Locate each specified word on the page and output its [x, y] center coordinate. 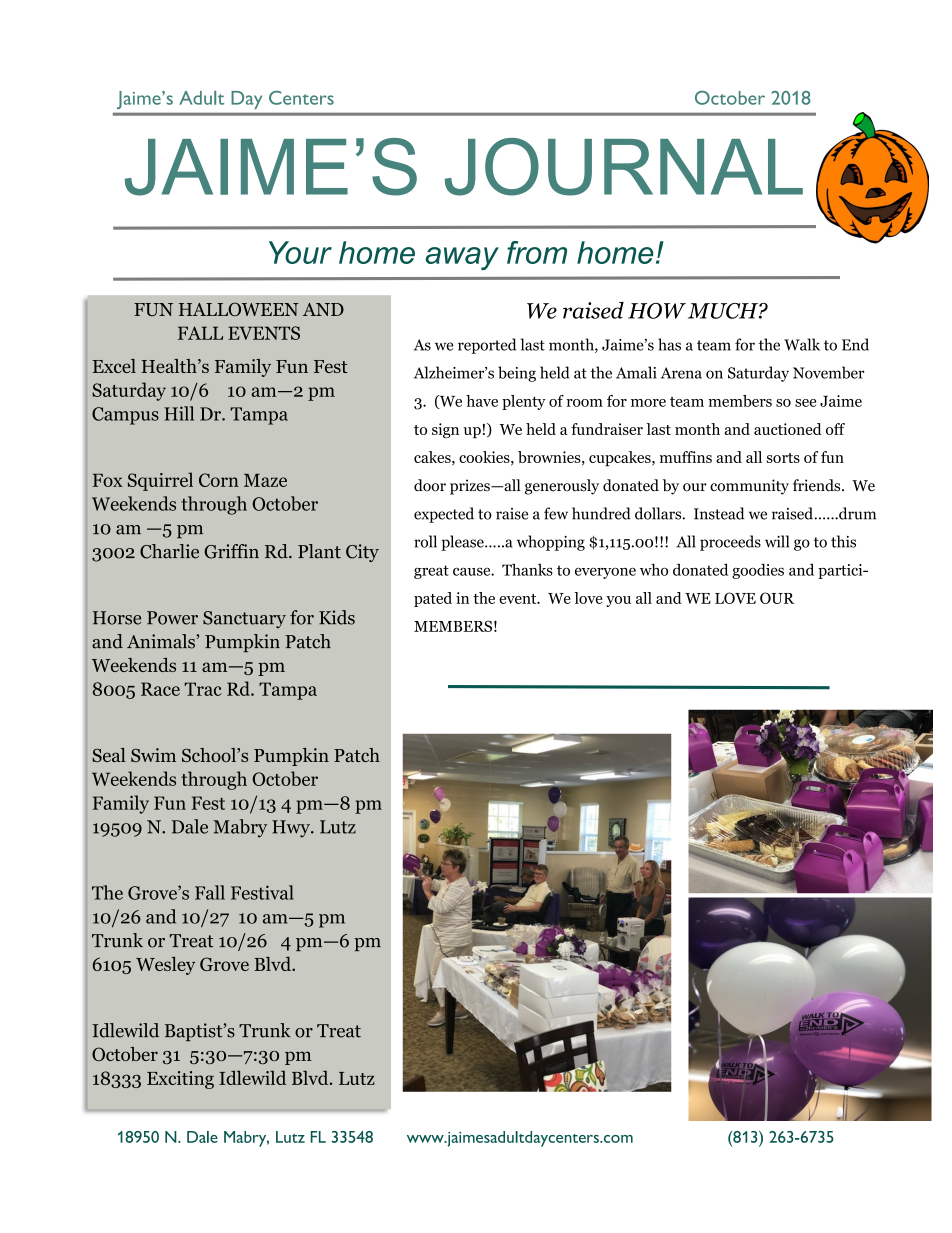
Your [300, 252]
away [462, 258]
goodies [758, 571]
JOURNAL [624, 167]
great [431, 572]
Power [172, 618]
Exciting [180, 1080]
